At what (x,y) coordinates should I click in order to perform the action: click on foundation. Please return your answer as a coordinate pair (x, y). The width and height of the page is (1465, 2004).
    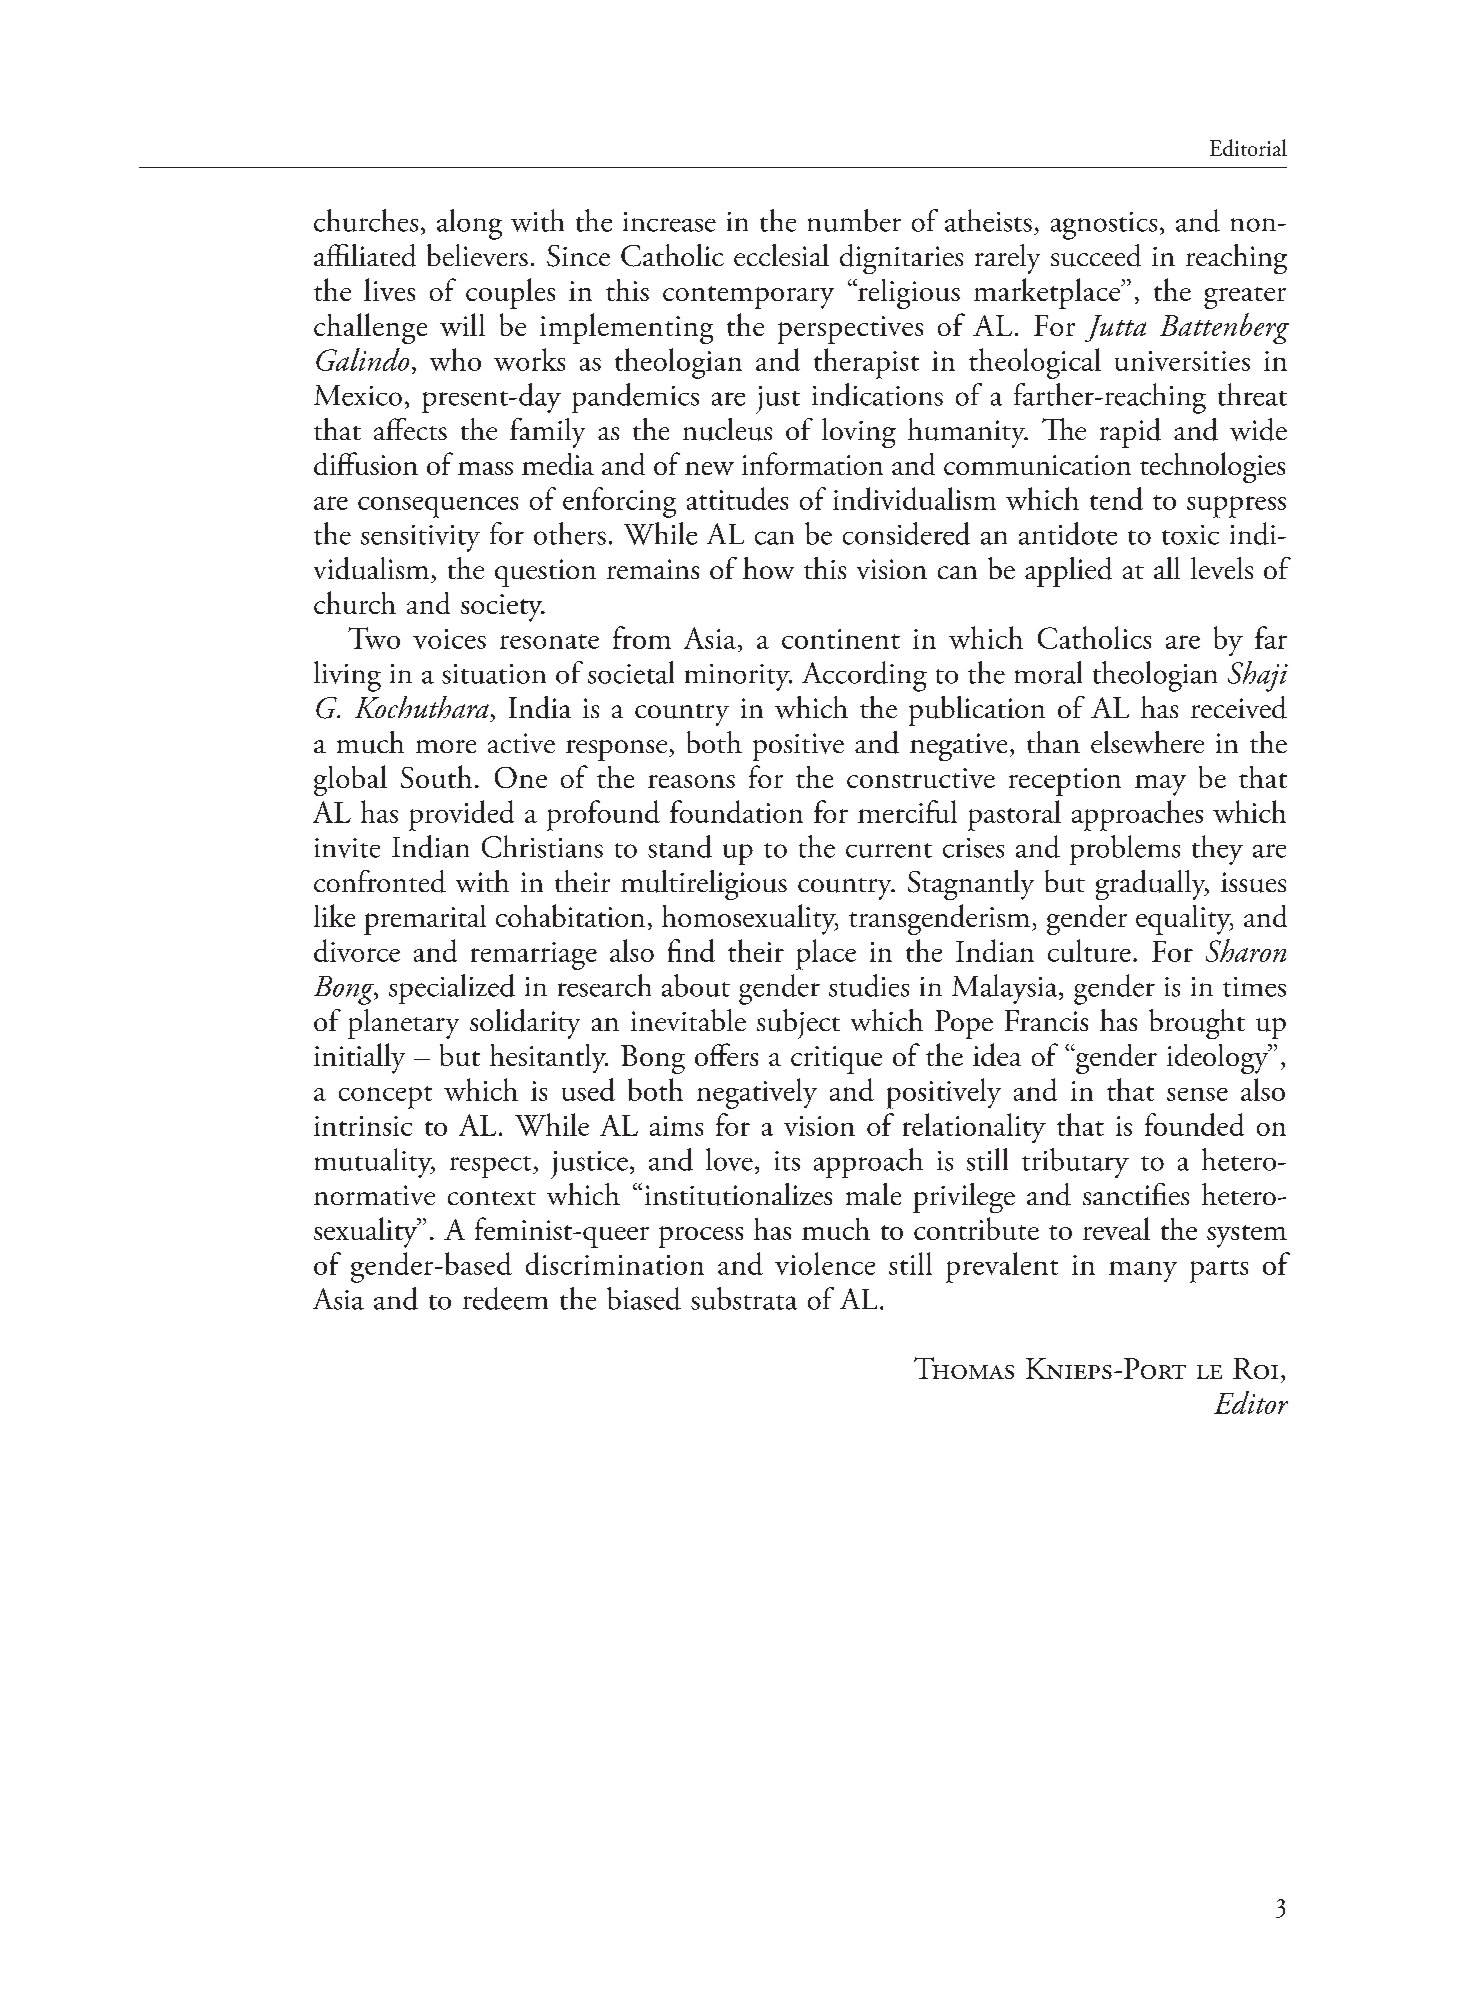
    Looking at the image, I should click on (736, 811).
